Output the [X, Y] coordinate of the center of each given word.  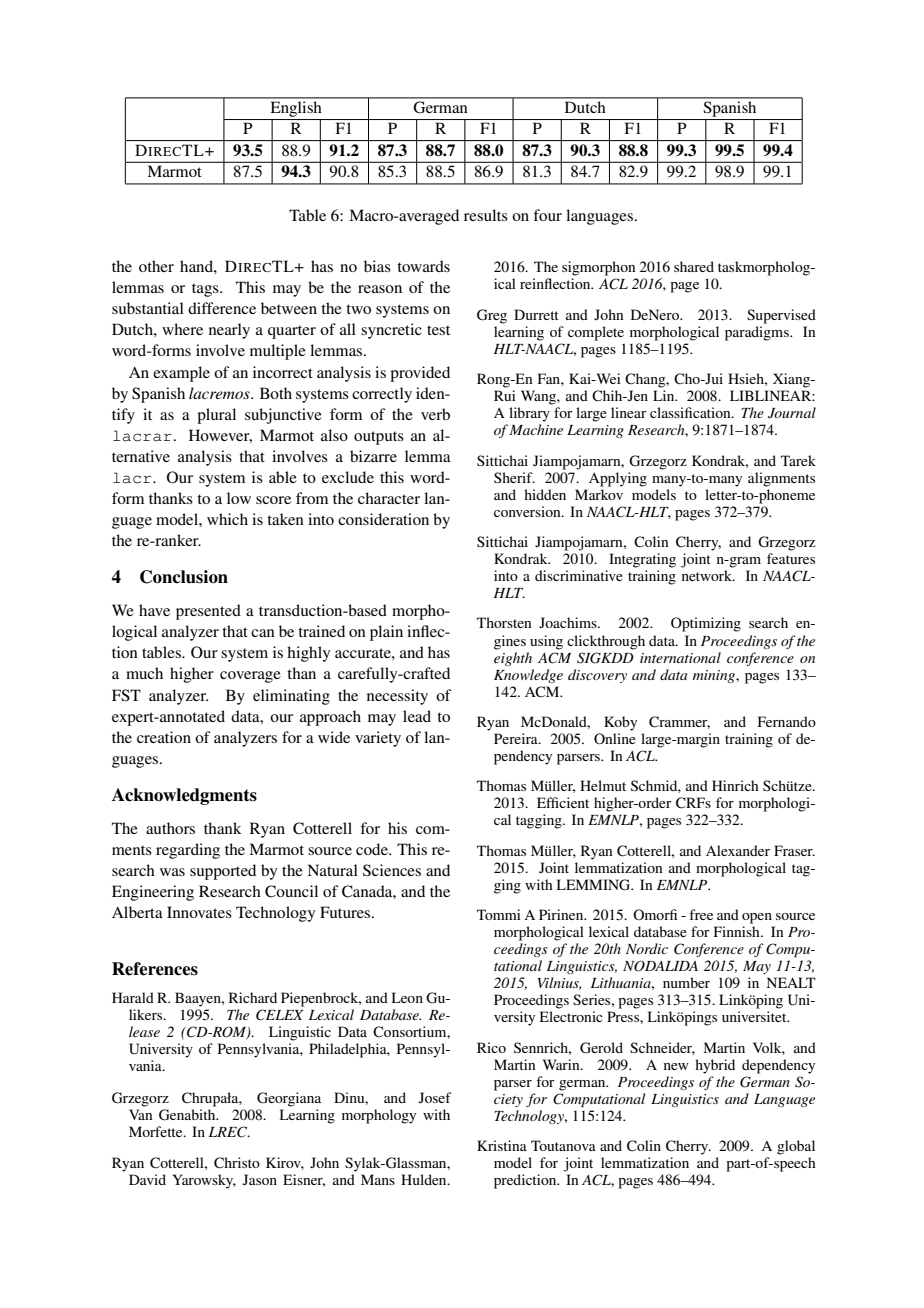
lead [417, 716]
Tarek [798, 460]
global [796, 1147]
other [156, 266]
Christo [237, 1163]
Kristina [502, 1145]
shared [694, 266]
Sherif [514, 477]
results [486, 215]
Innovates [199, 912]
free [701, 914]
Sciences [392, 870]
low [239, 498]
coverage [250, 677]
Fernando [787, 721]
